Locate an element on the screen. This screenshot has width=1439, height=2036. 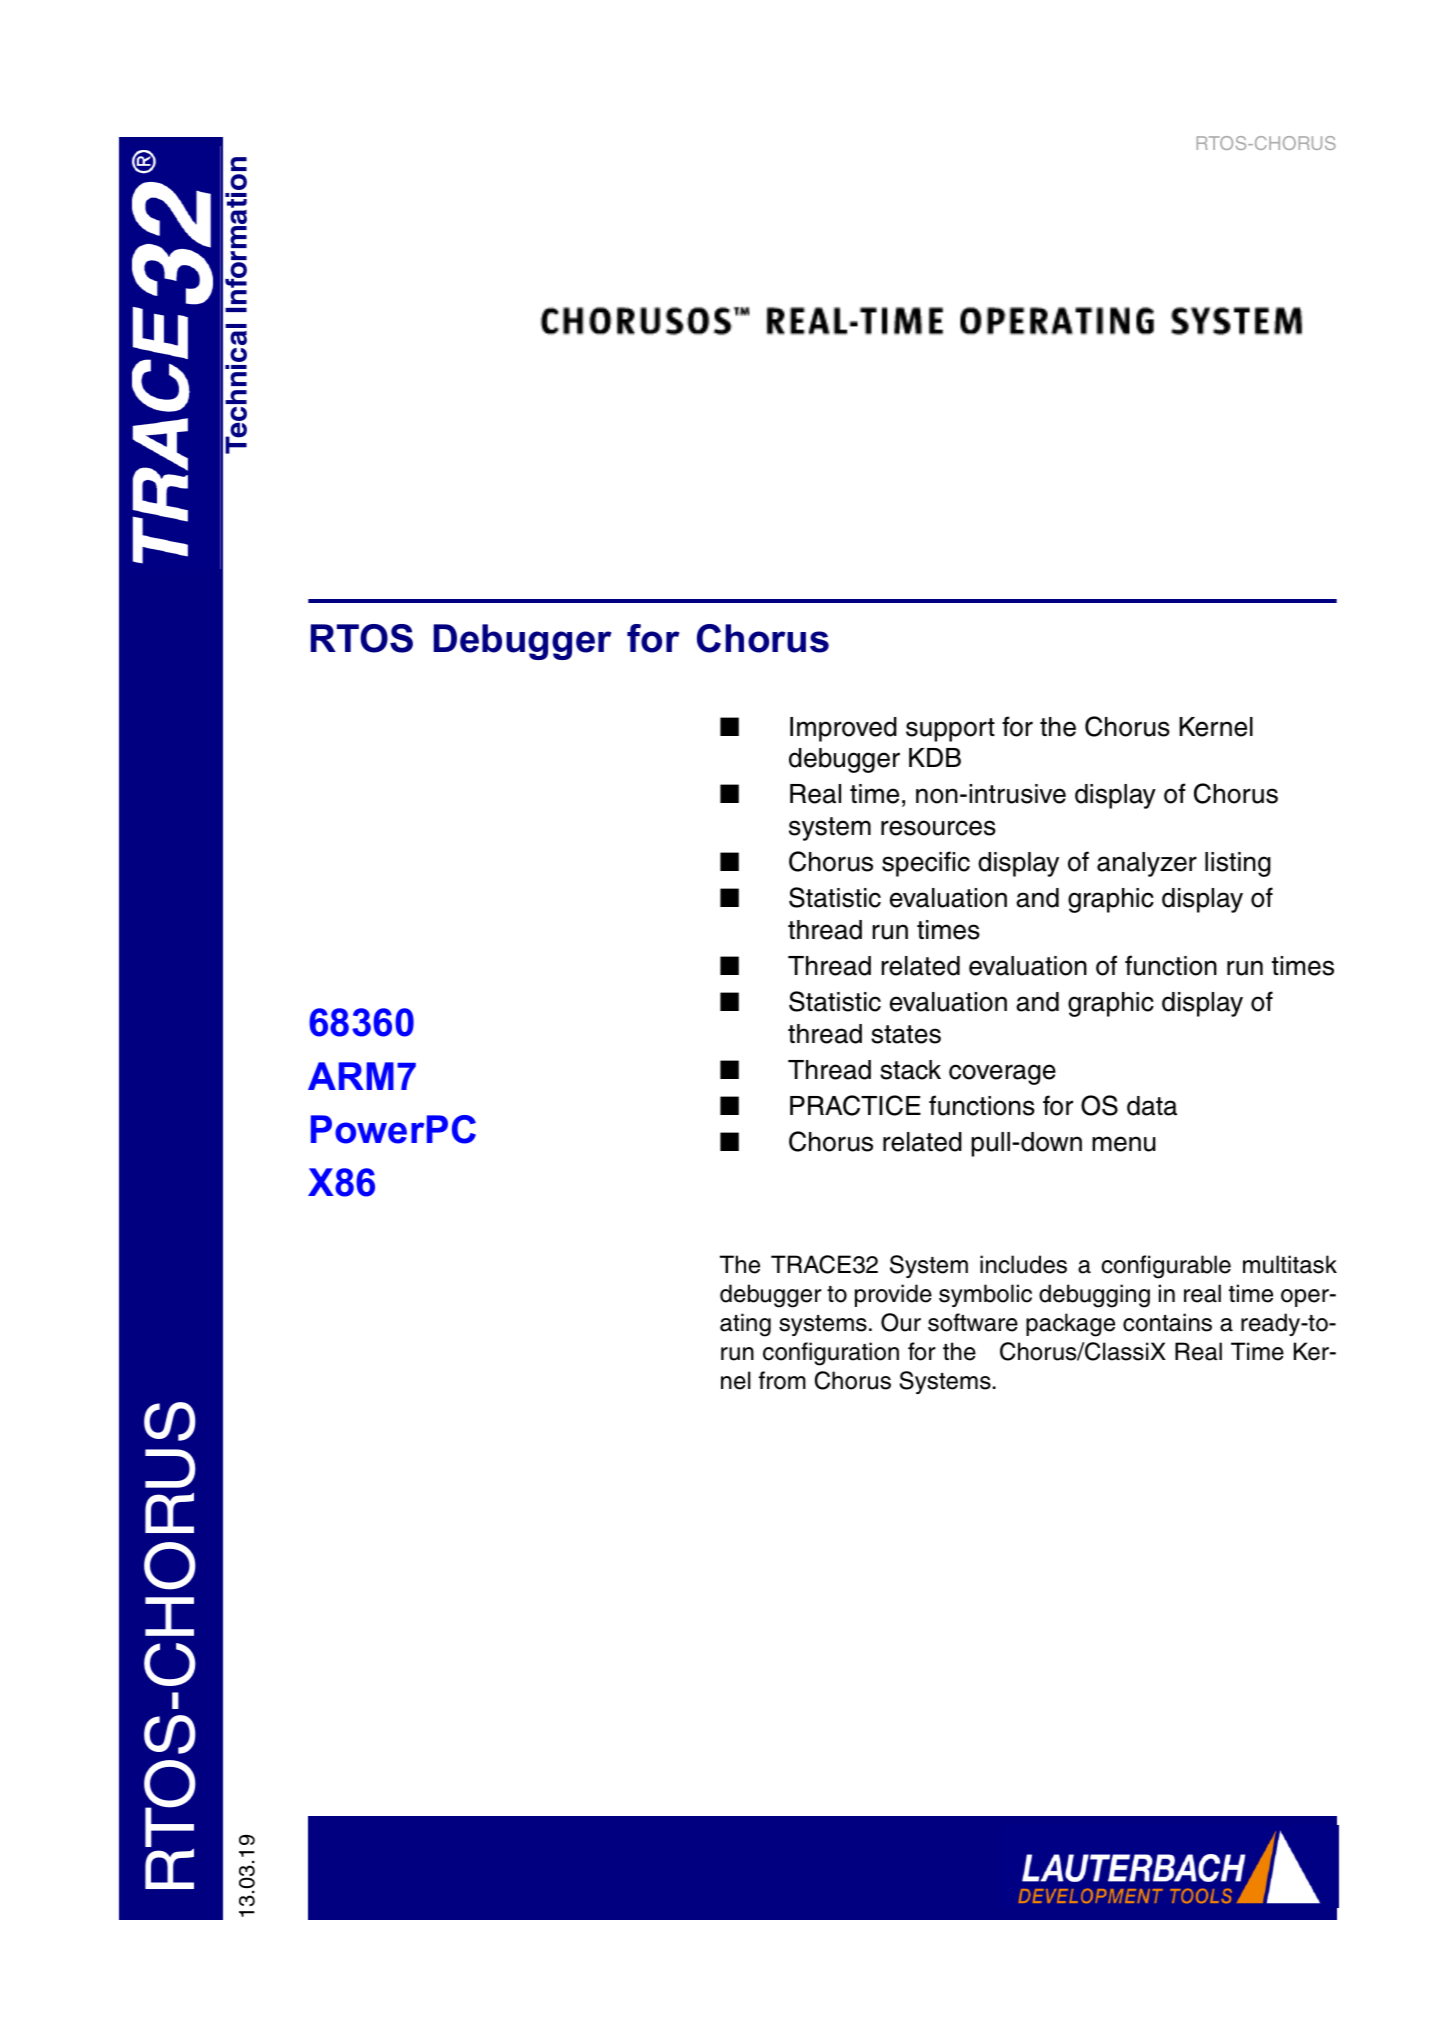
states is located at coordinates (906, 1034).
